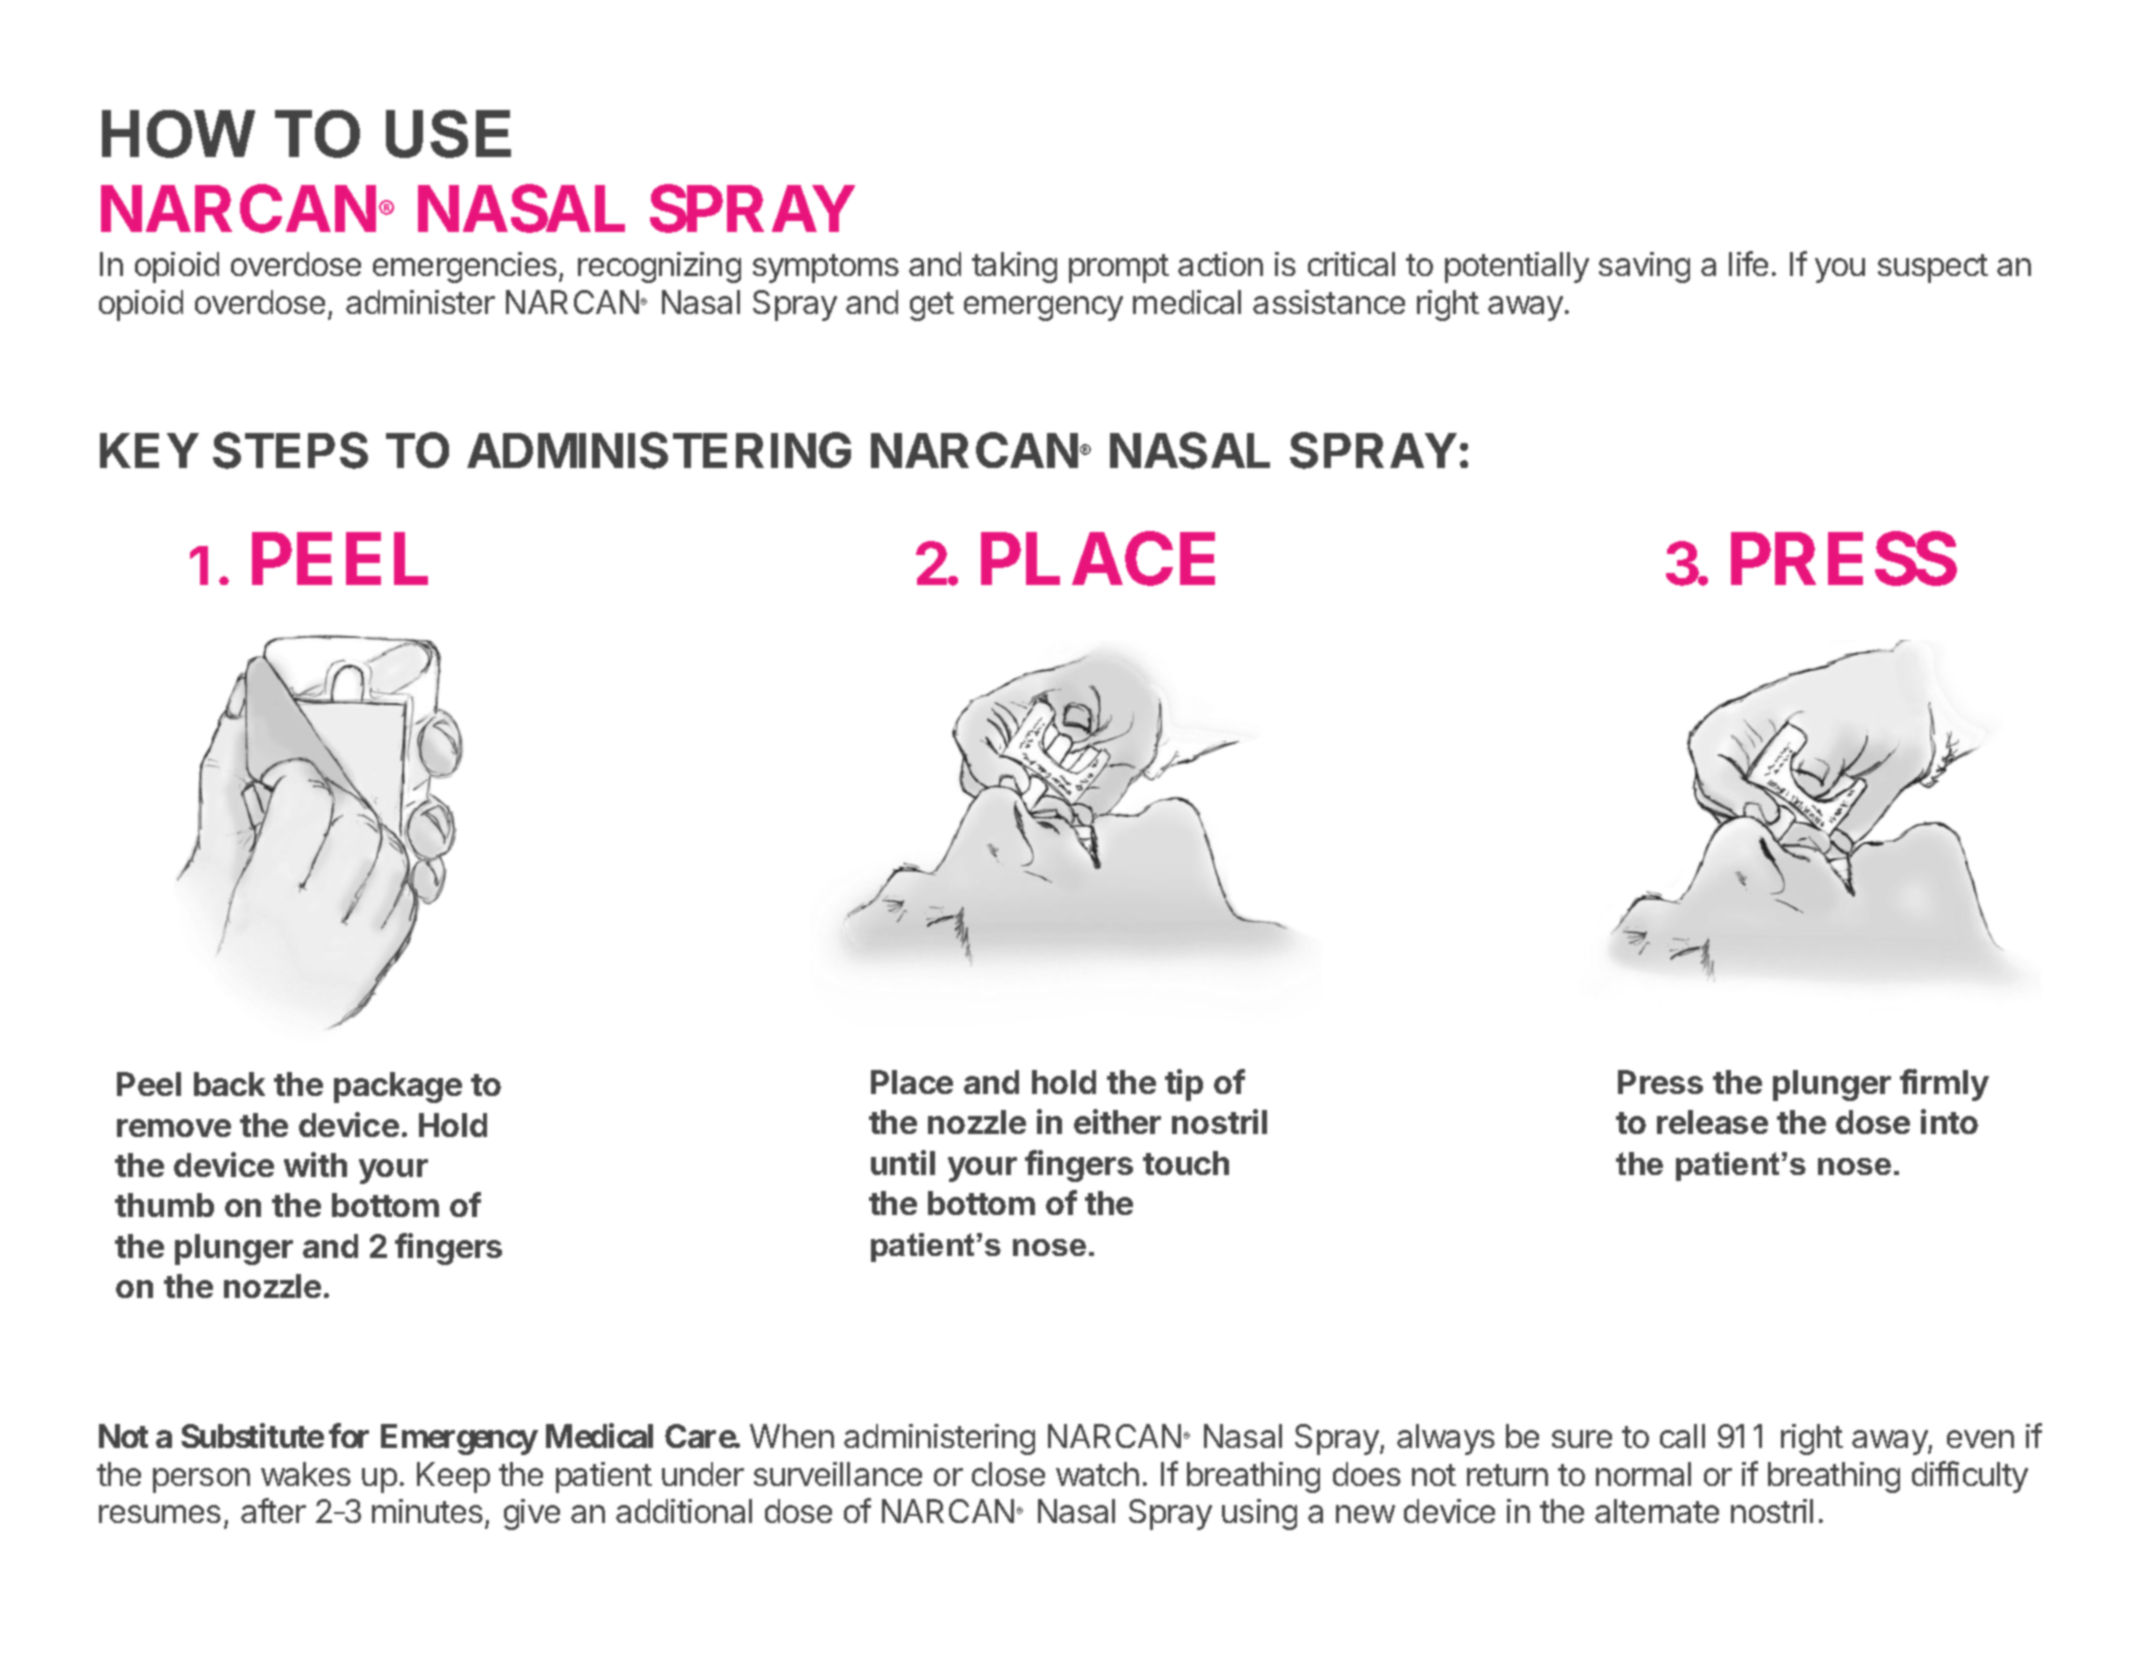 This screenshot has width=2144, height=1657. What do you see at coordinates (306, 1474) in the screenshot?
I see `wakes` at bounding box center [306, 1474].
